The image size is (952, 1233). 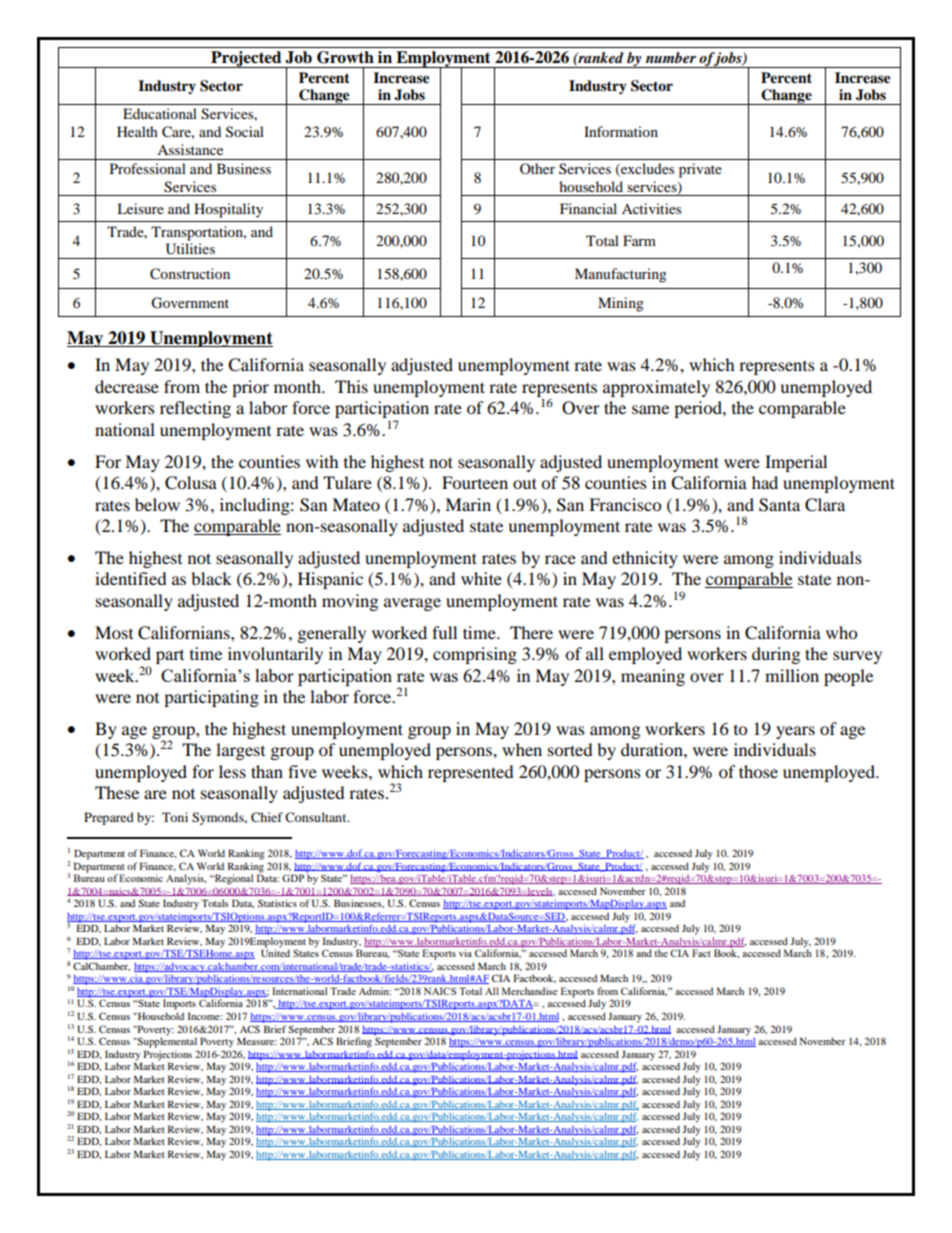 I want to click on those, so click(x=758, y=771).
